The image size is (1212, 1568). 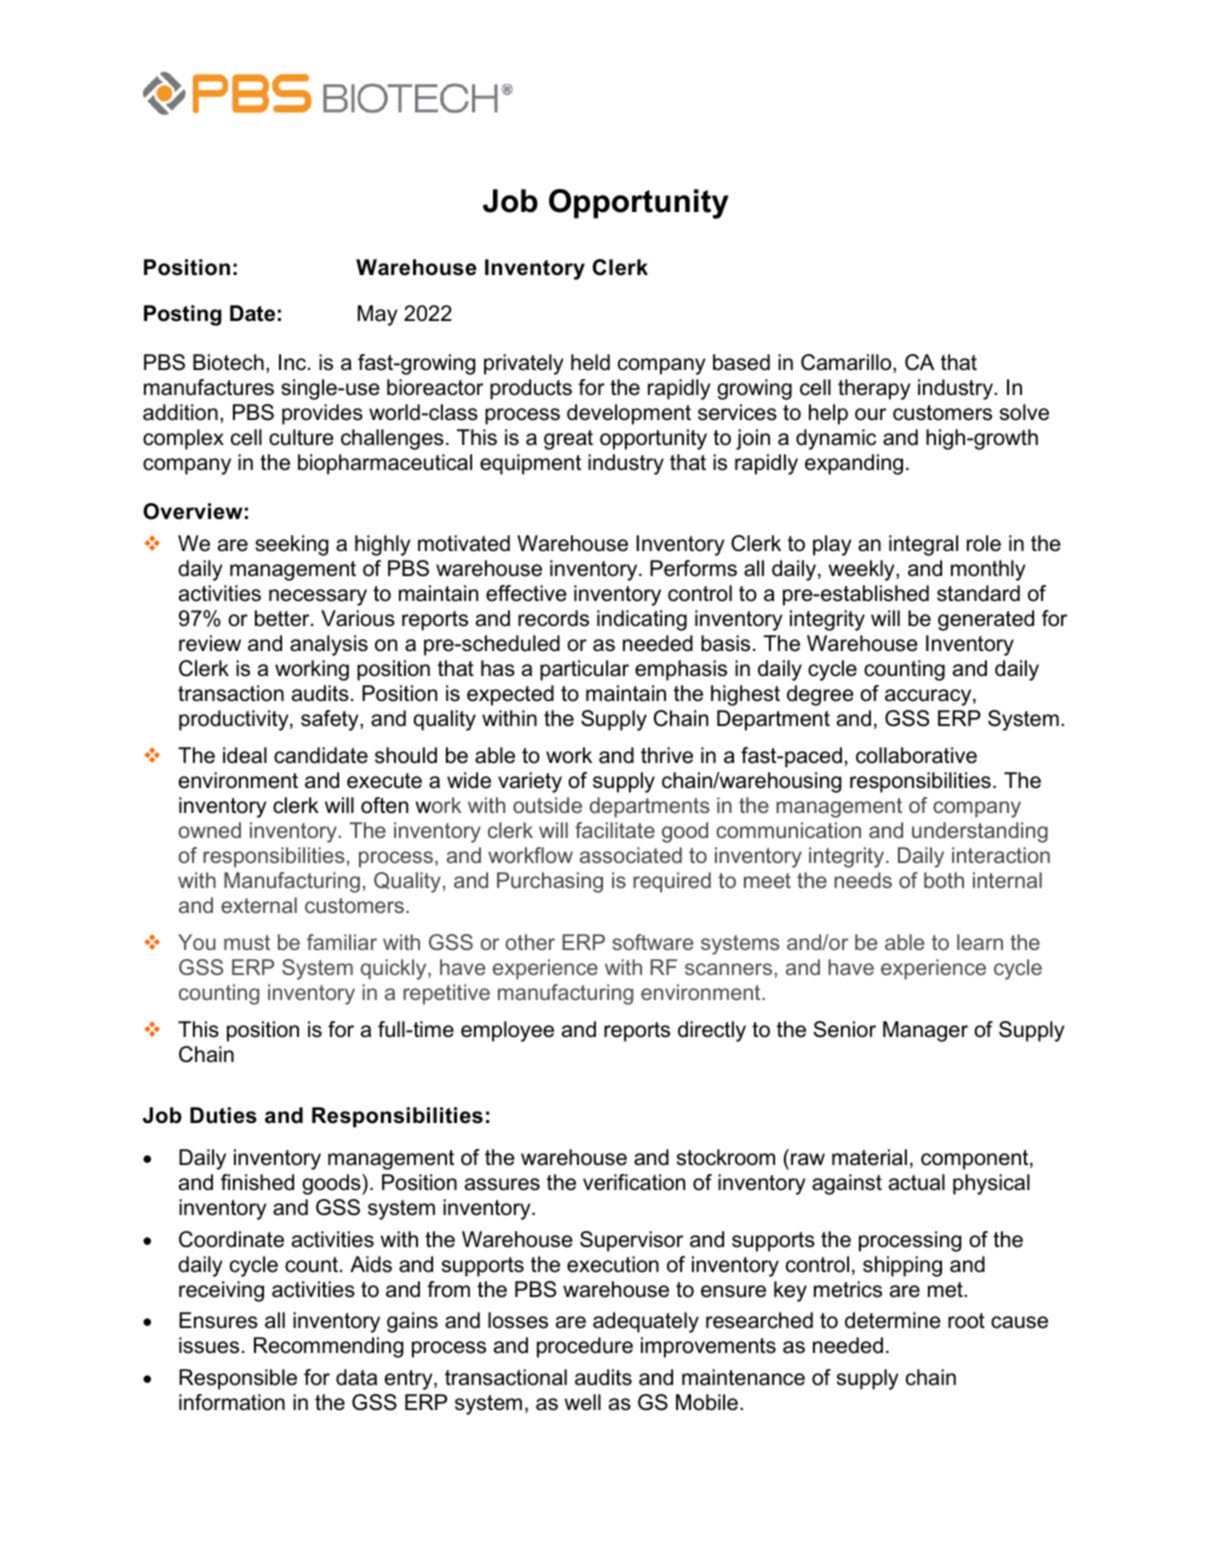 I want to click on procedure, so click(x=585, y=1347).
